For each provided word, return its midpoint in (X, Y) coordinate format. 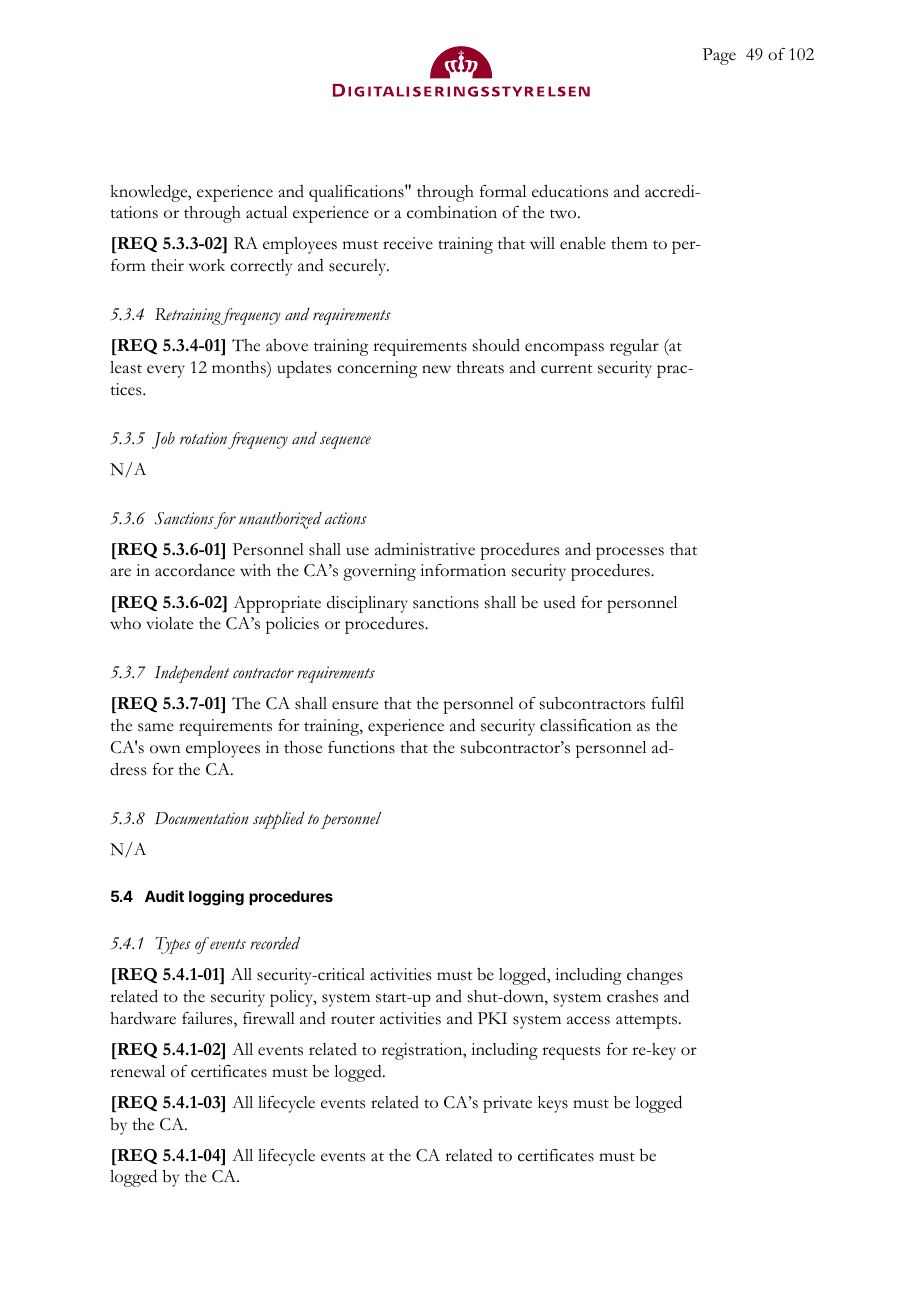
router (353, 1020)
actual (266, 212)
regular (634, 347)
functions (361, 747)
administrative (425, 549)
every (166, 371)
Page (719, 56)
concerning (377, 369)
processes (630, 553)
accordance (195, 570)
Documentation (202, 818)
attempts (648, 1022)
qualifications (357, 193)
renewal (137, 1071)
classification (586, 725)
